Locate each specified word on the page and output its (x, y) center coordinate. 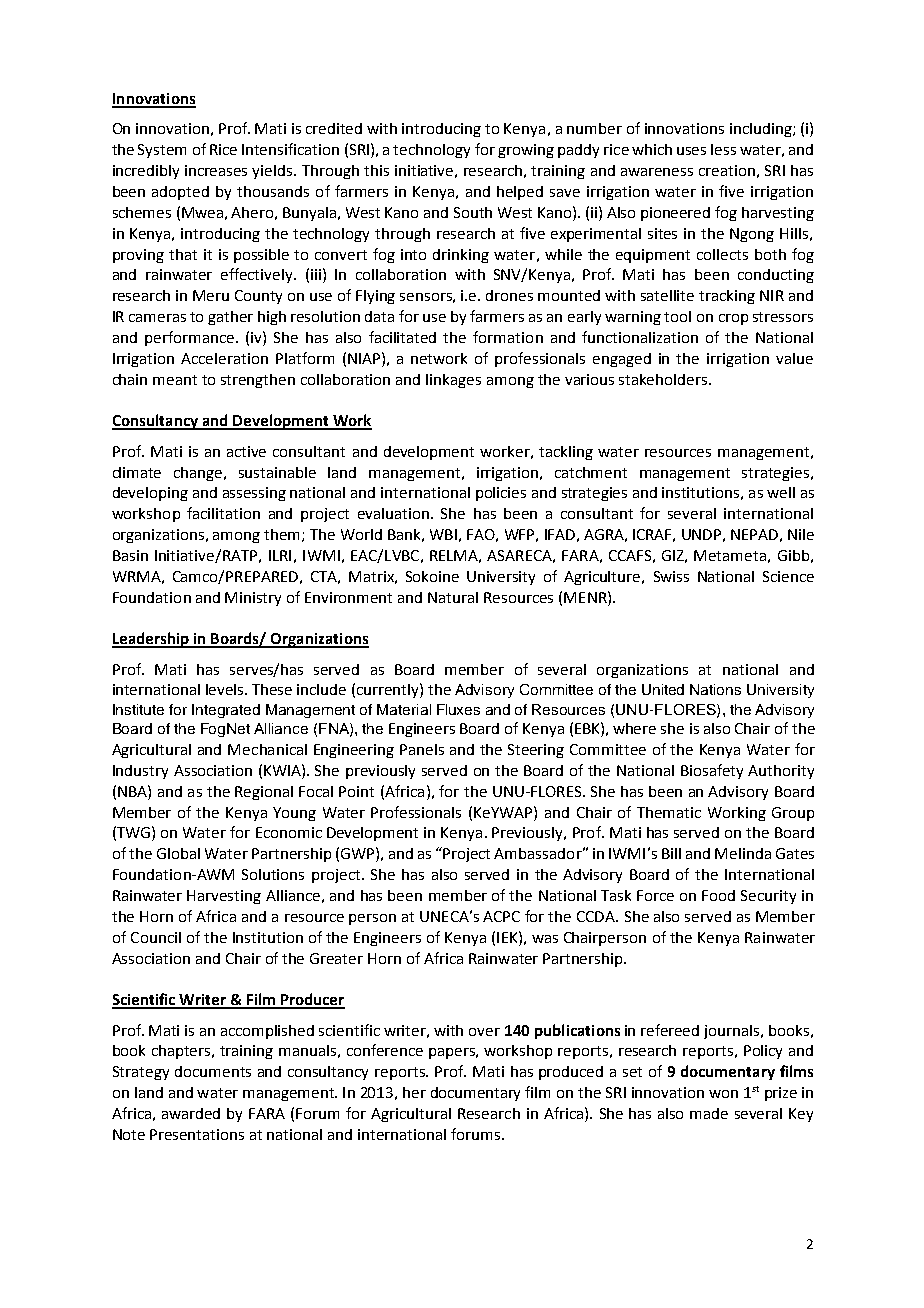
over (484, 1032)
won (723, 1094)
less (723, 149)
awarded (191, 1113)
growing (526, 151)
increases (216, 170)
